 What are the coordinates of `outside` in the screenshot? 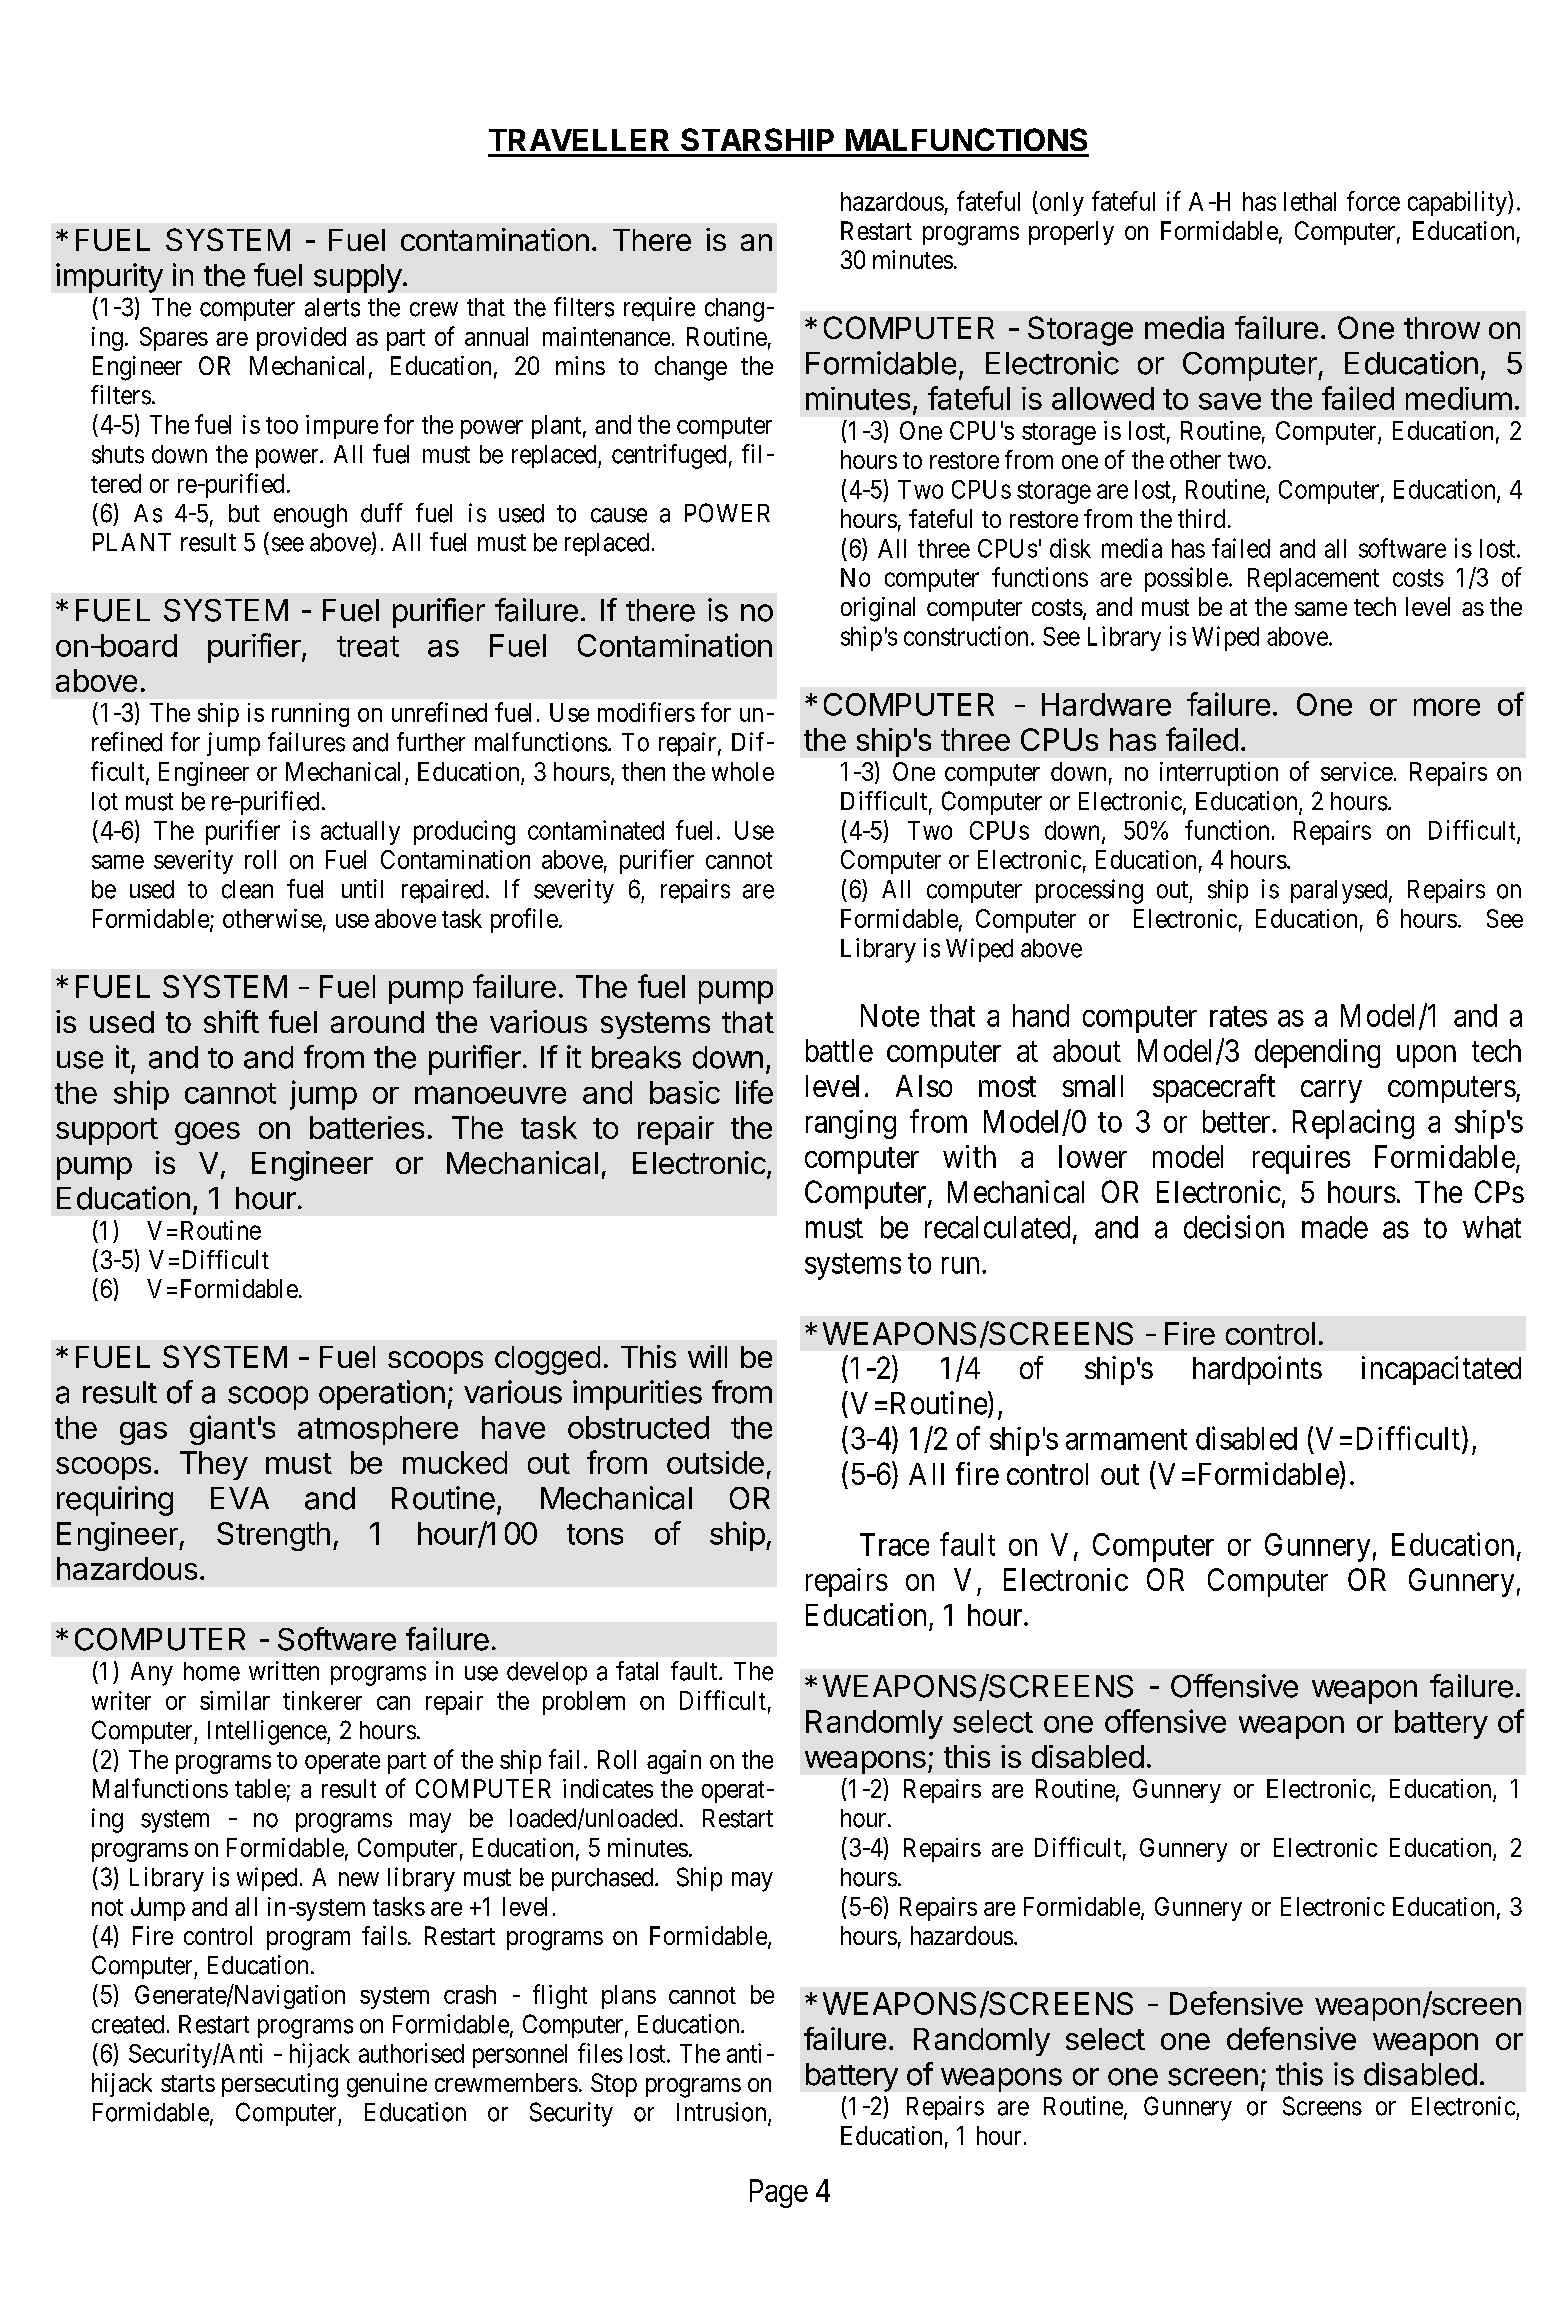 It's located at (715, 1462).
